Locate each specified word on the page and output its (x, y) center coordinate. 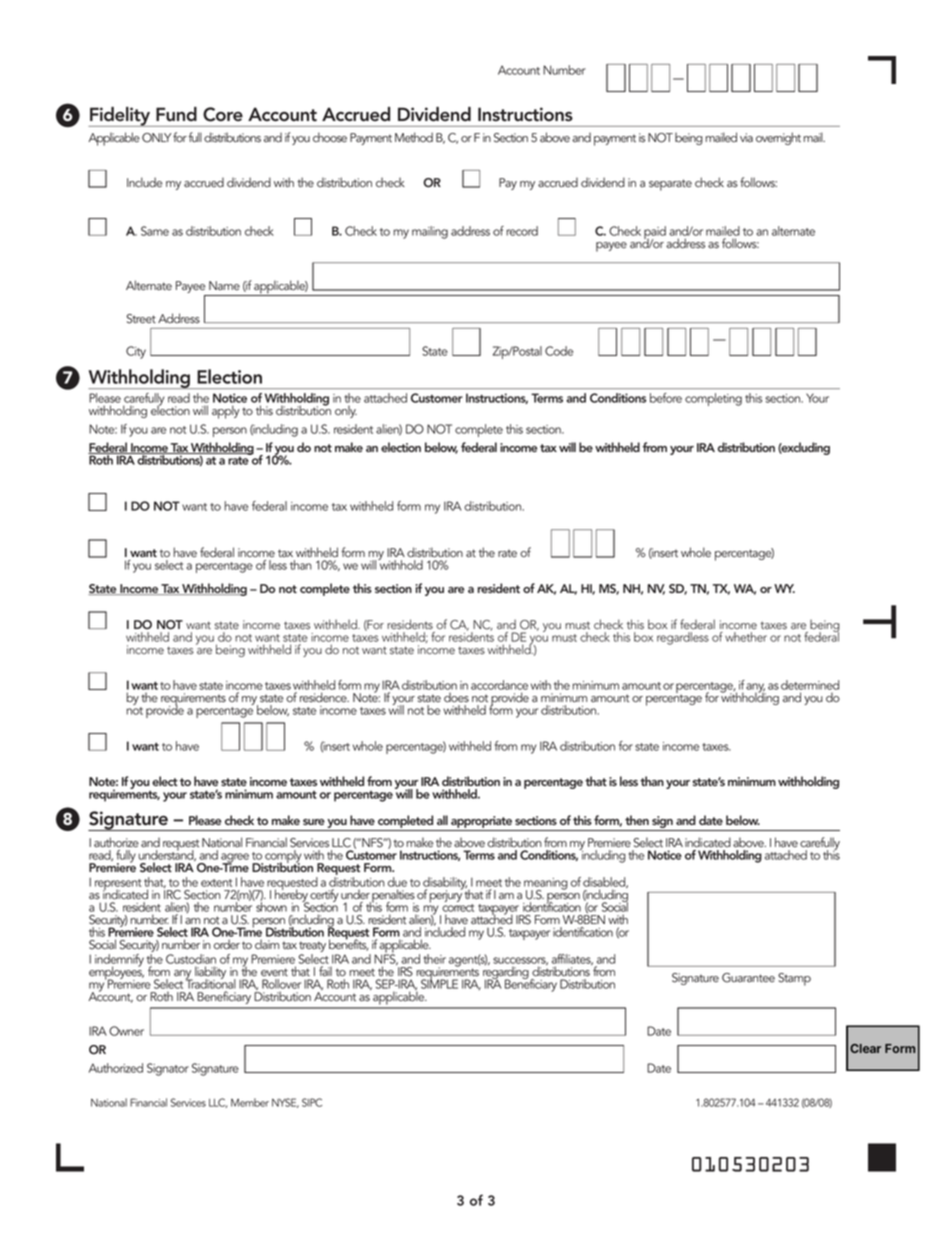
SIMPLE (439, 983)
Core (223, 114)
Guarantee (748, 978)
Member (250, 1102)
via (746, 138)
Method (414, 137)
